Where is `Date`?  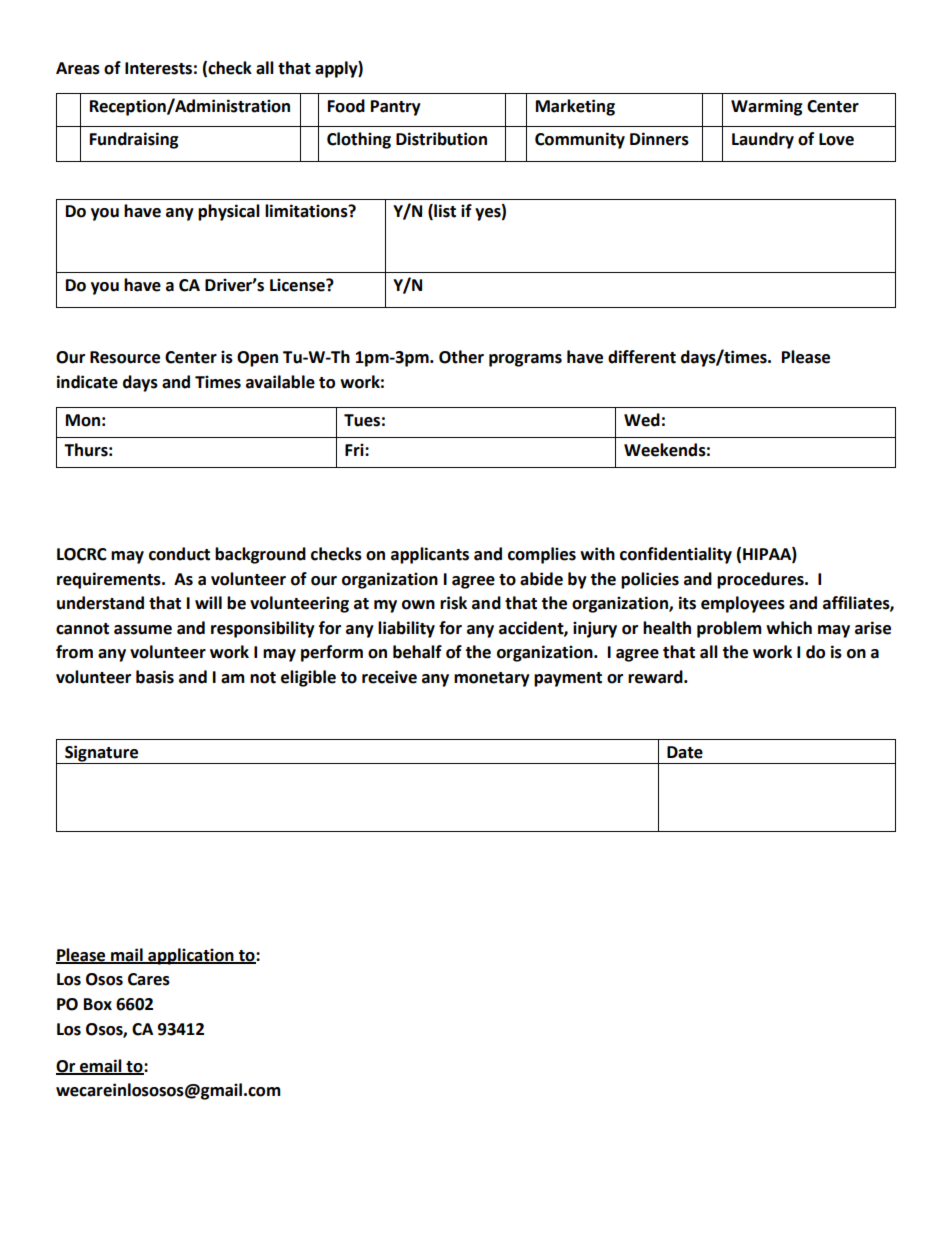 Date is located at coordinates (685, 752).
